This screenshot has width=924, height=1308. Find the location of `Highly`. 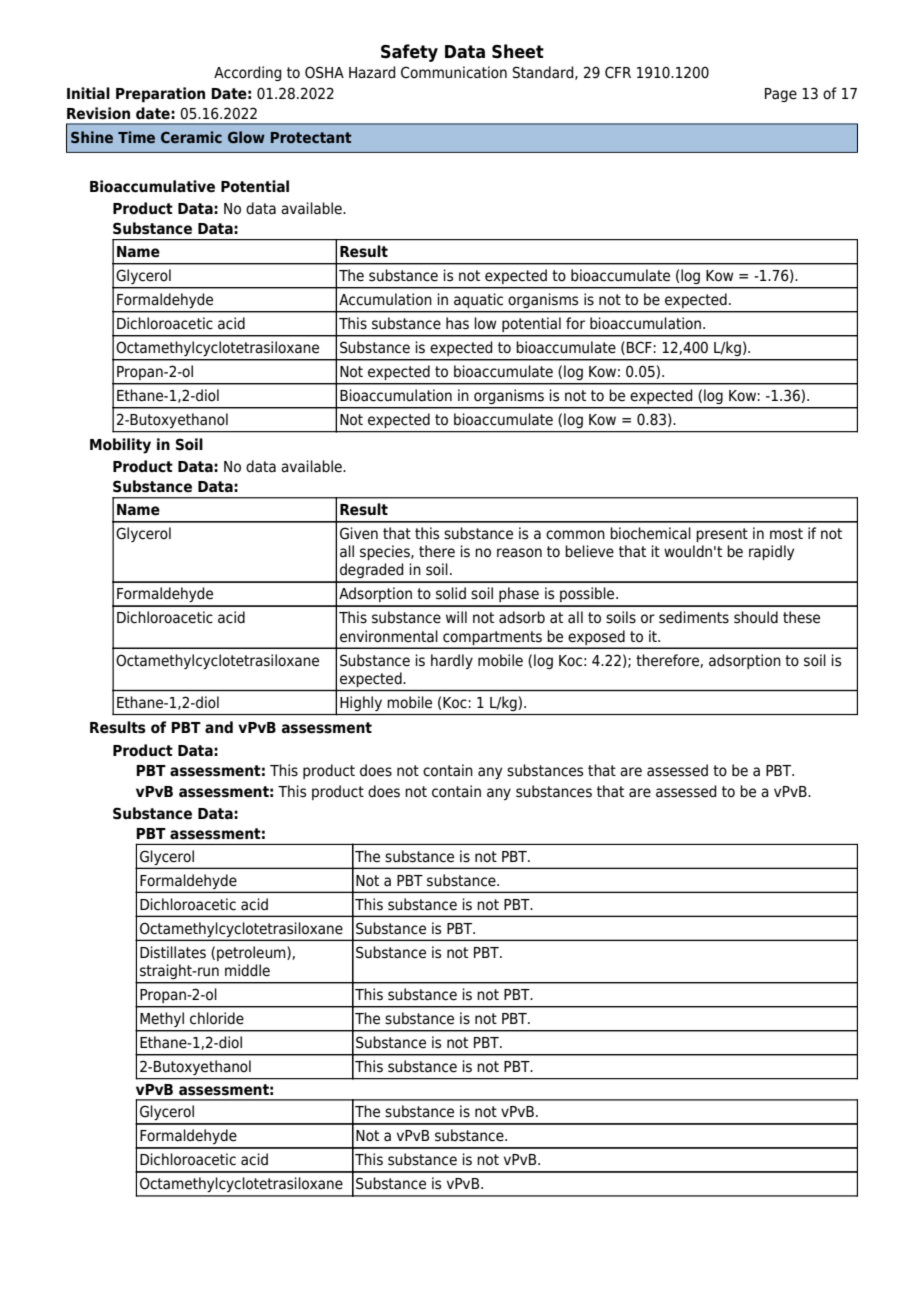

Highly is located at coordinates (361, 703).
